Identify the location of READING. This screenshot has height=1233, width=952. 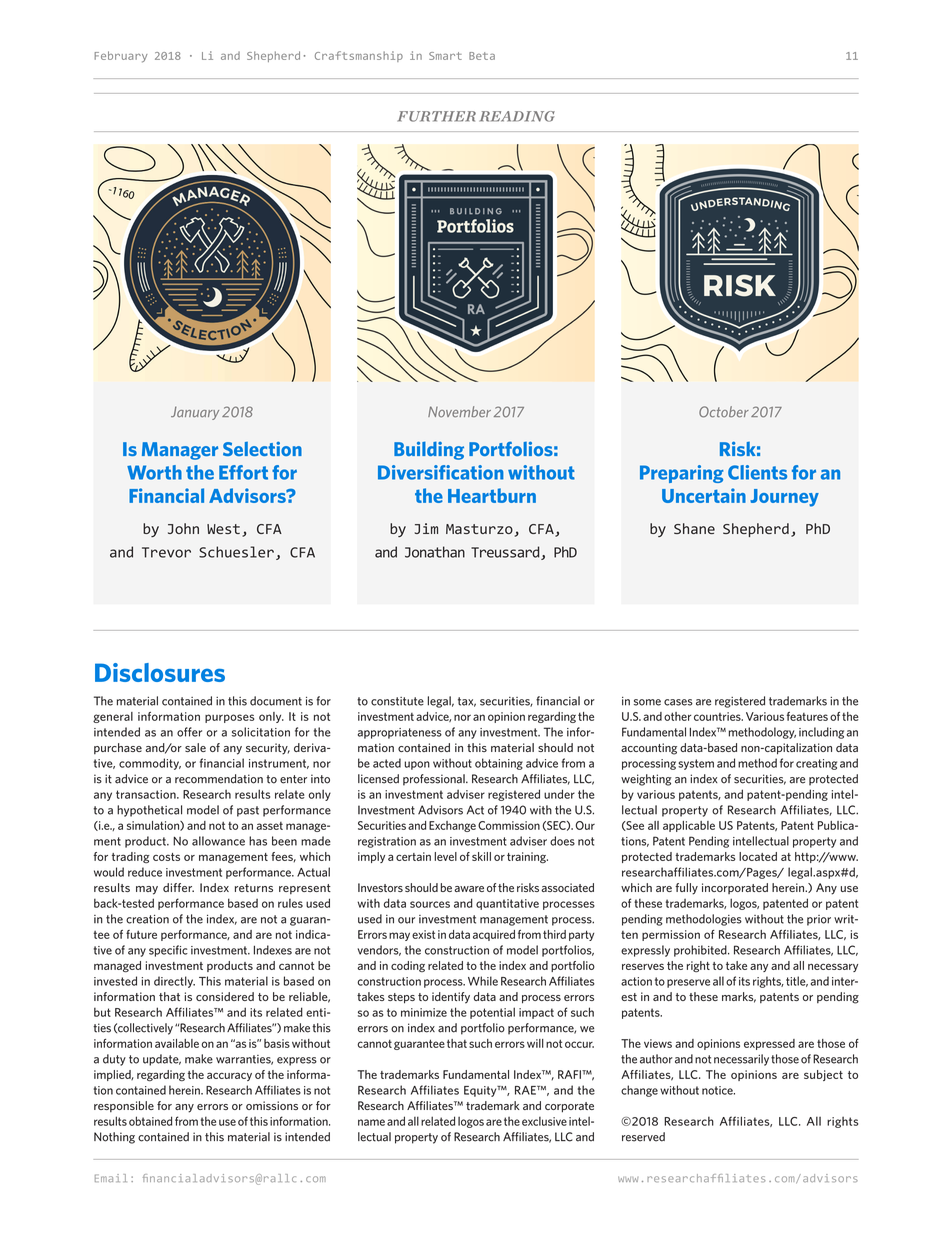
(517, 116).
